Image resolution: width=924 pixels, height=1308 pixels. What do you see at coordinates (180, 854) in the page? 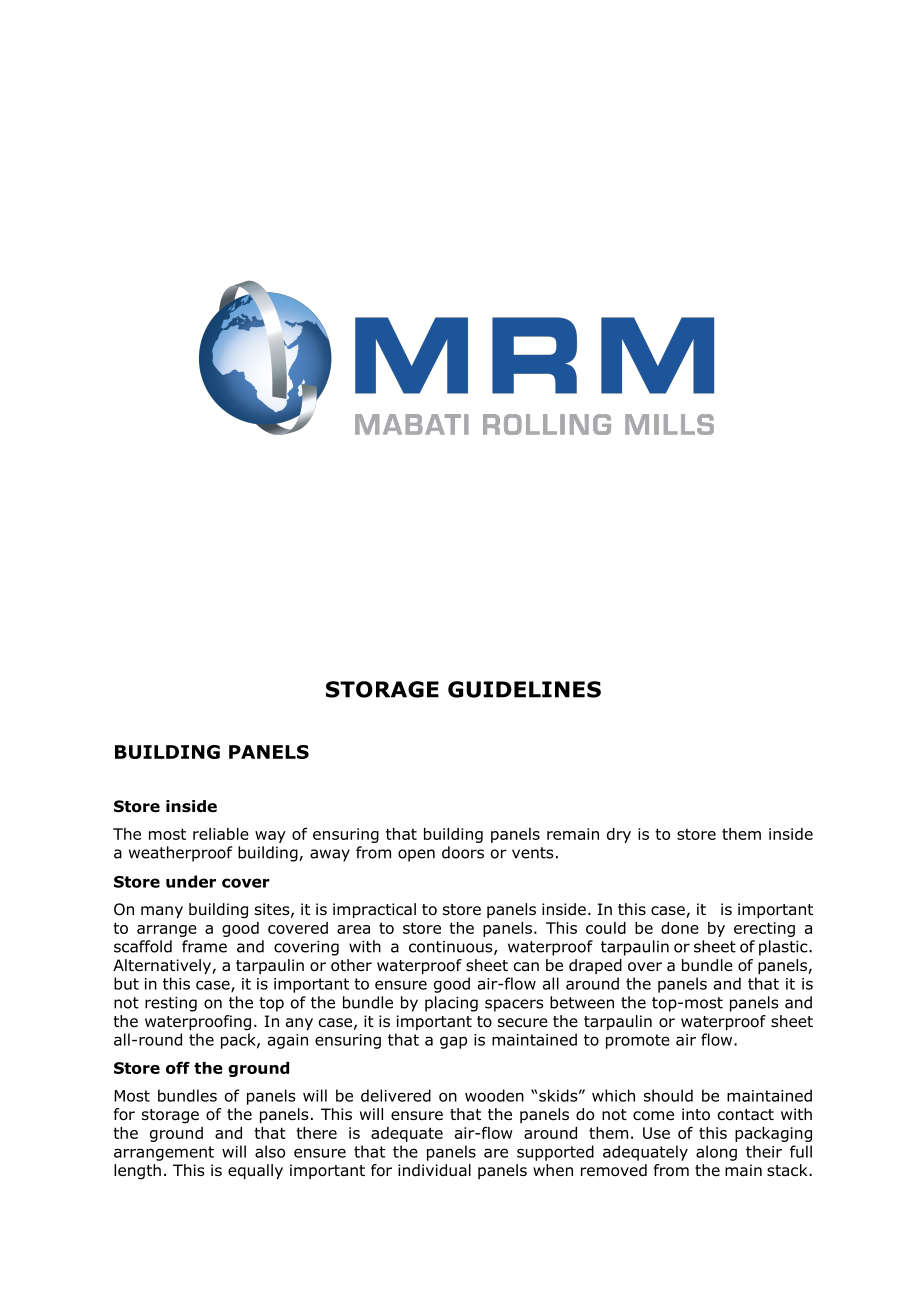
I see `weatherproof` at bounding box center [180, 854].
